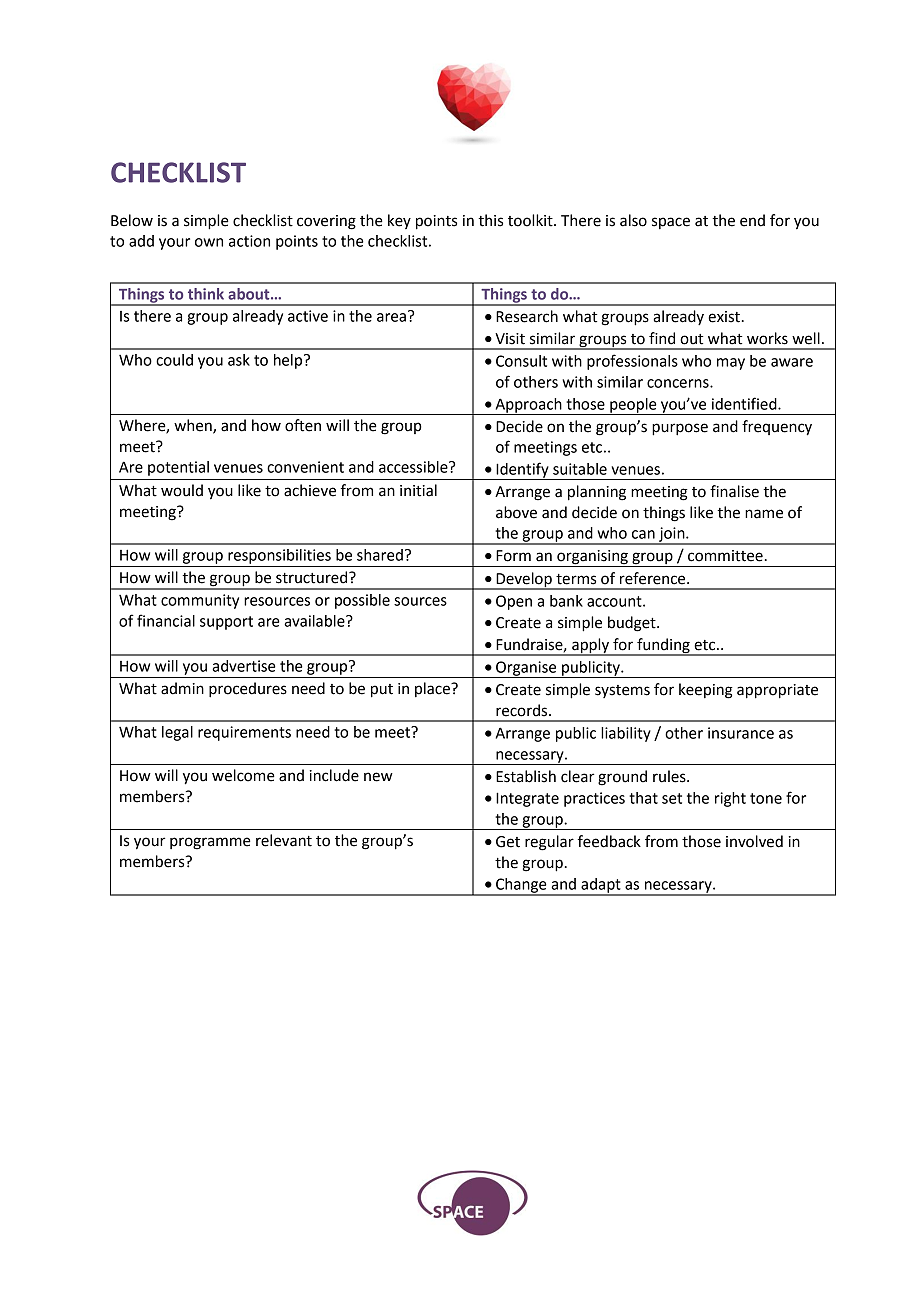  What do you see at coordinates (200, 601) in the image?
I see `community` at bounding box center [200, 601].
